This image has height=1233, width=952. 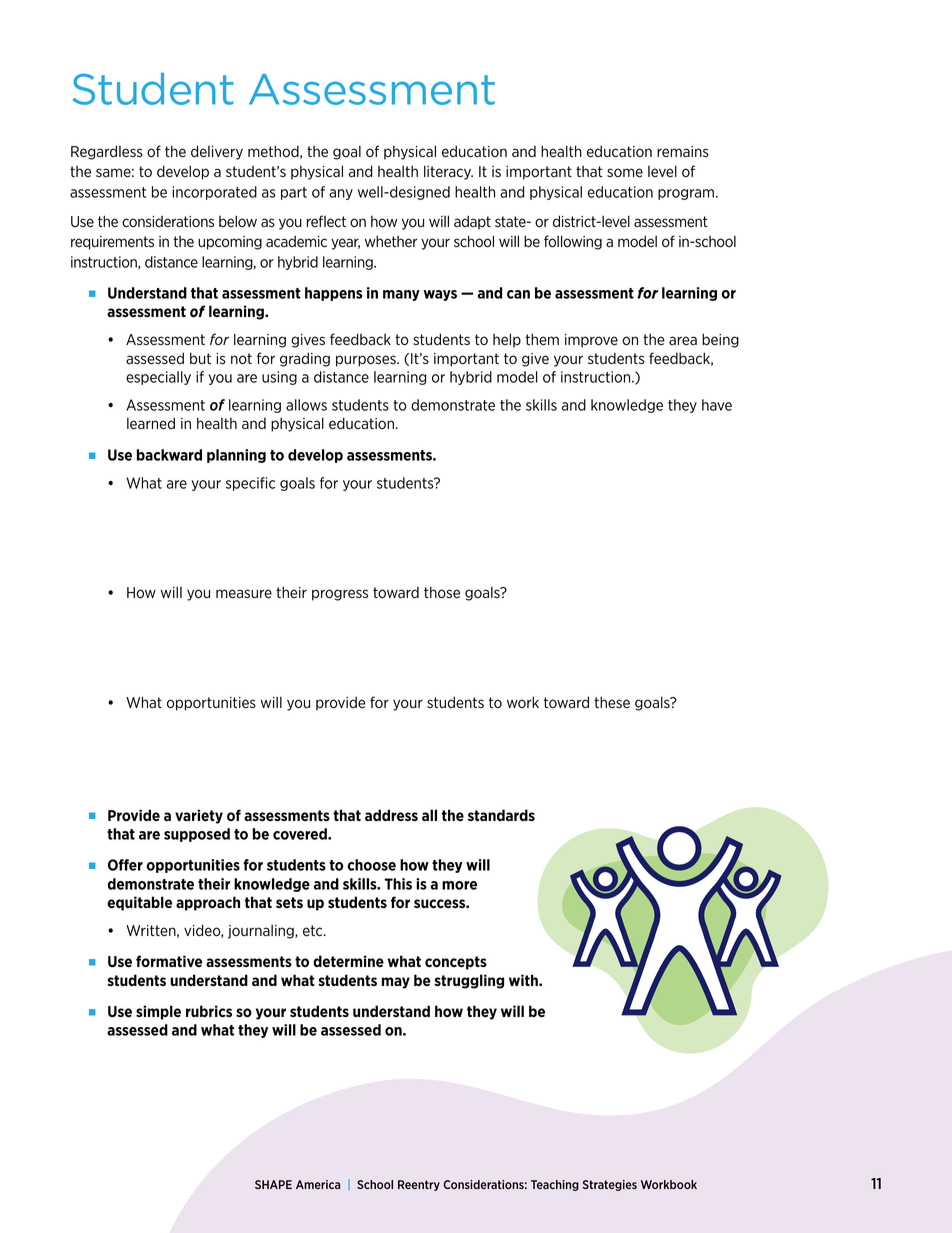 I want to click on those, so click(x=442, y=592).
